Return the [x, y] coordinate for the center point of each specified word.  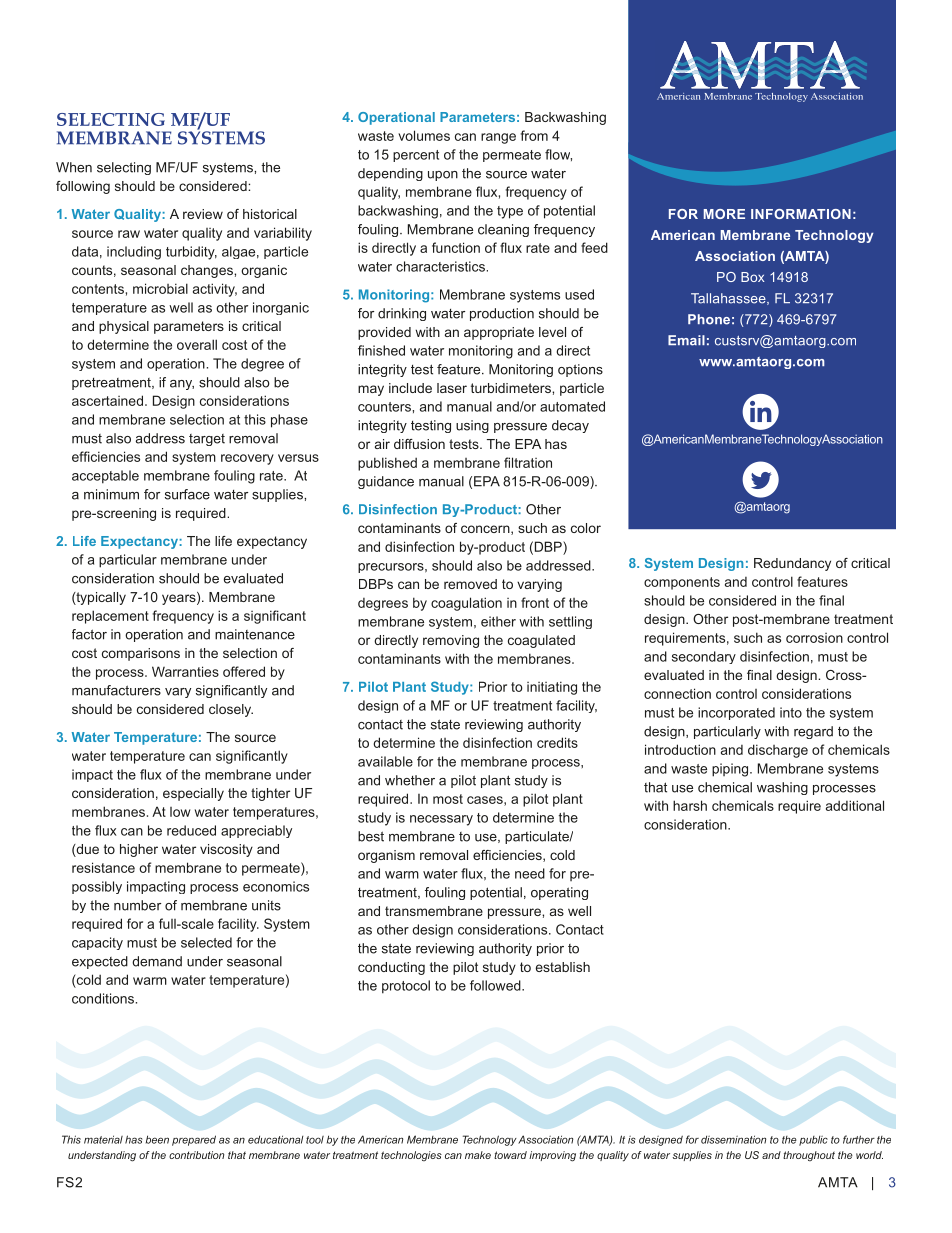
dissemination [733, 1139]
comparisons [141, 654]
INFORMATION [801, 214]
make [478, 1155]
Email [686, 340]
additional [855, 805]
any [182, 385]
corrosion [814, 638]
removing [451, 641]
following [83, 187]
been [157, 1139]
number [137, 905]
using [472, 426]
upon [443, 176]
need [530, 873]
